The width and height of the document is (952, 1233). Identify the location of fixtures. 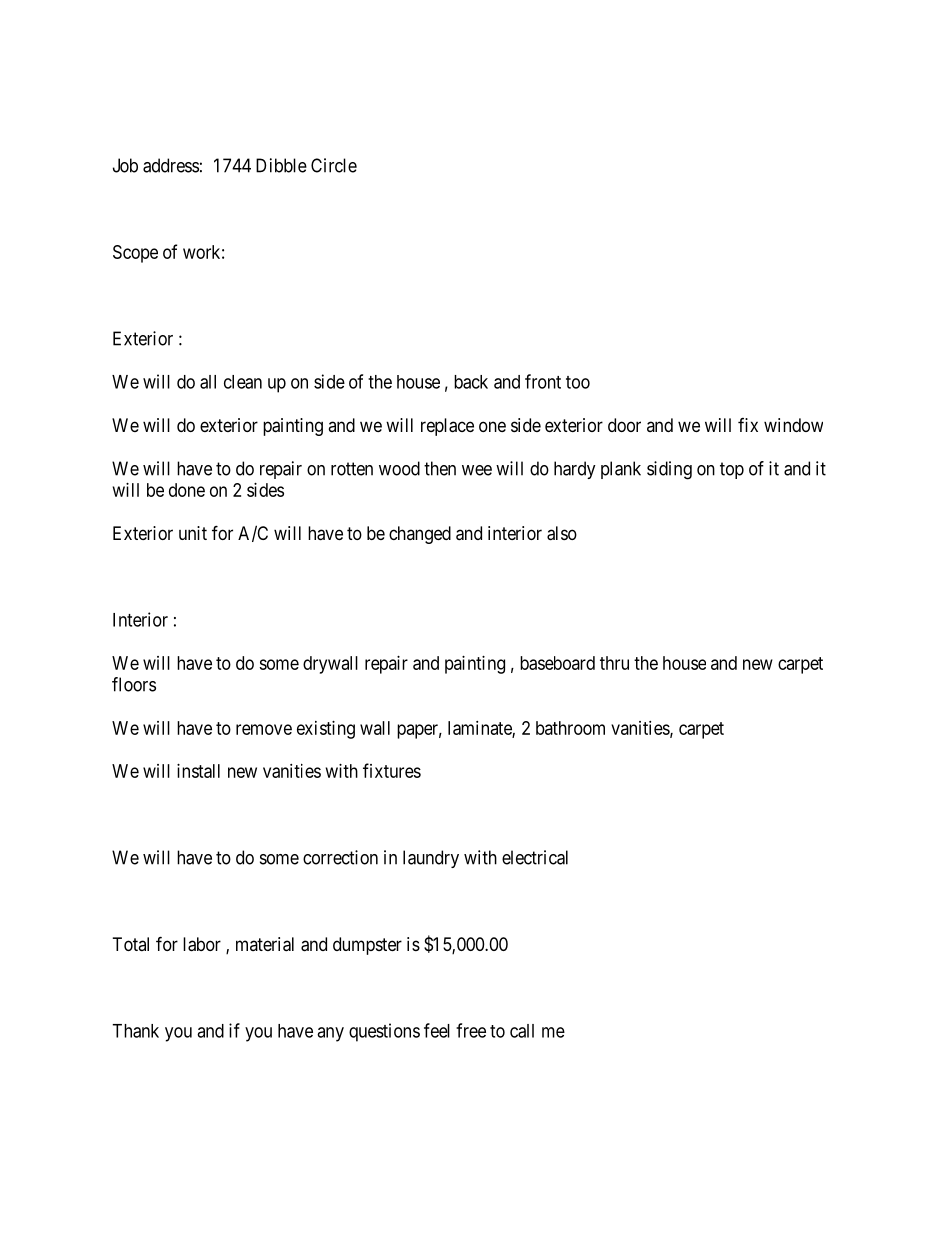
(392, 770).
